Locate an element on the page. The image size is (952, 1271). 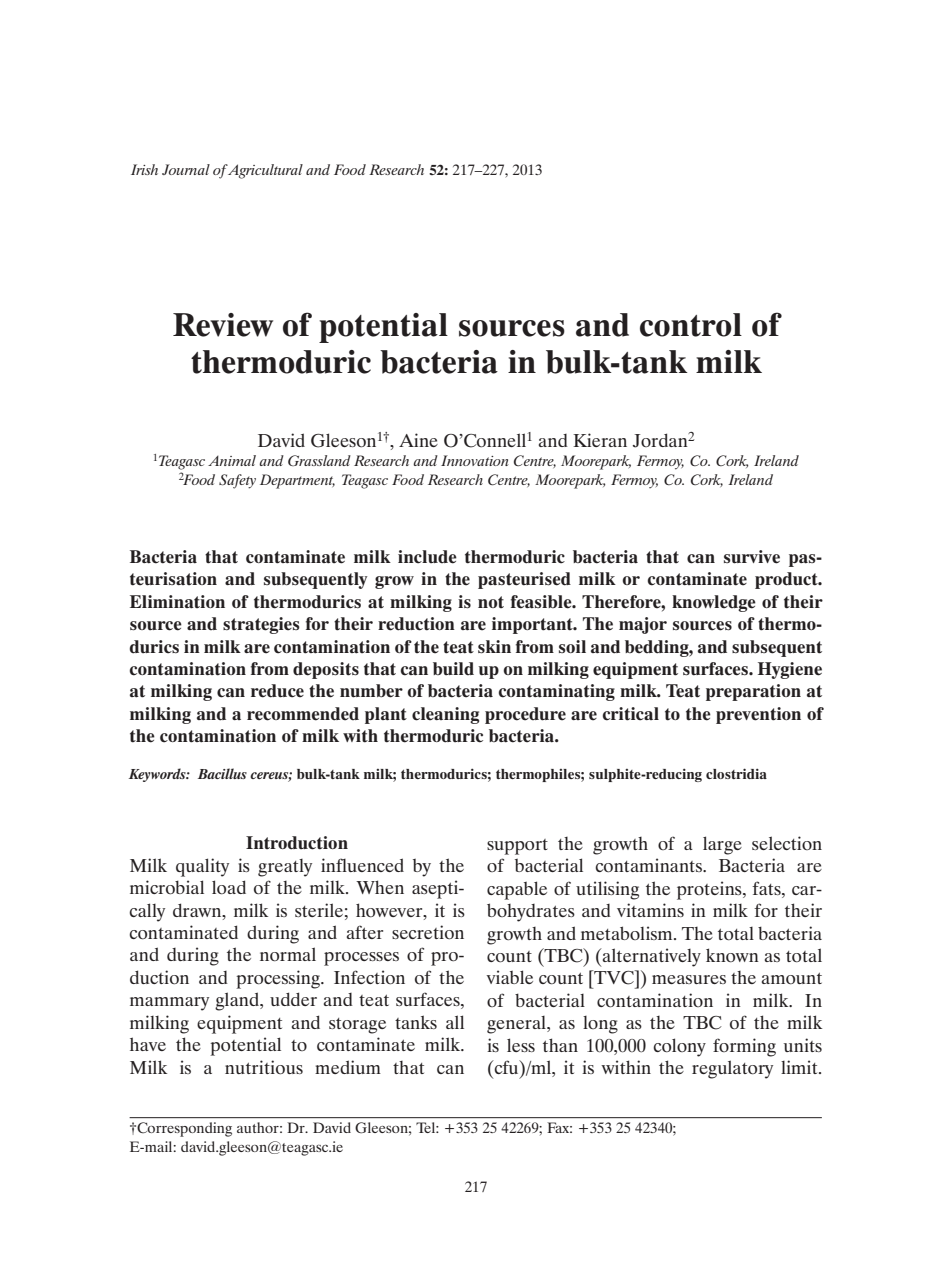
Agricultural is located at coordinates (265, 171).
